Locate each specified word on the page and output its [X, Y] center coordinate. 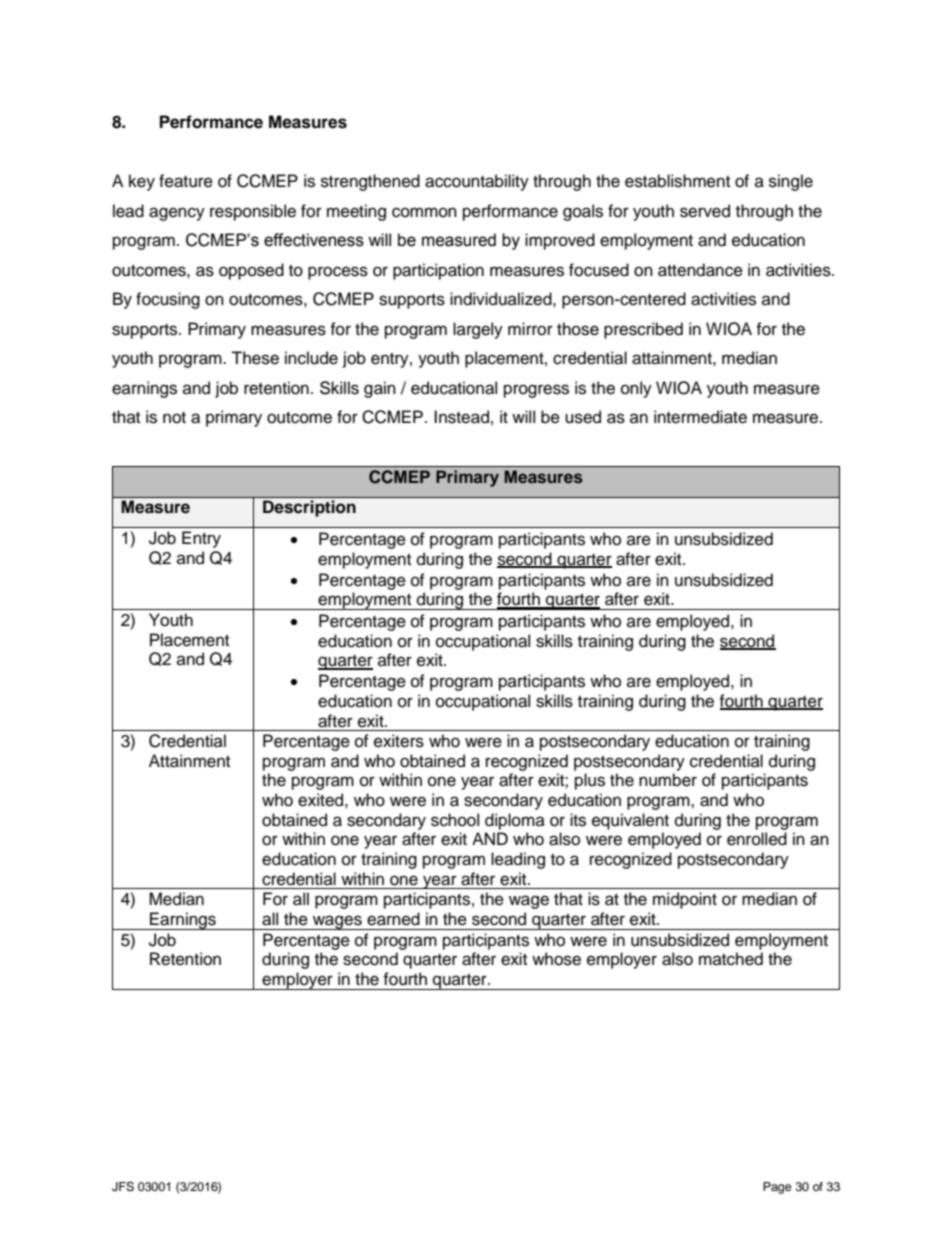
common [424, 212]
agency [177, 214]
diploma [515, 821]
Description [309, 508]
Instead [461, 417]
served [705, 211]
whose [556, 959]
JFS [123, 1187]
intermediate [700, 417]
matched [731, 959]
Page [777, 1188]
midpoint [685, 900]
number [668, 780]
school [455, 820]
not [174, 418]
